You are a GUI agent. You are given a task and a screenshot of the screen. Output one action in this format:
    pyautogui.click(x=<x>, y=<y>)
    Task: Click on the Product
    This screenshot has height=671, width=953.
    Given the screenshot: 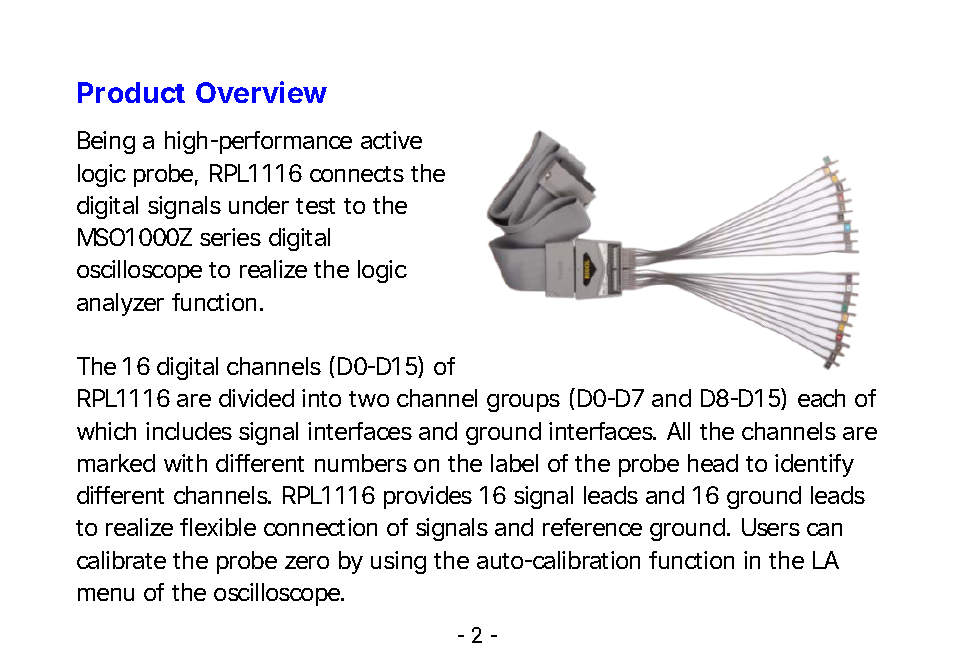 What is the action you would take?
    pyautogui.click(x=131, y=92)
